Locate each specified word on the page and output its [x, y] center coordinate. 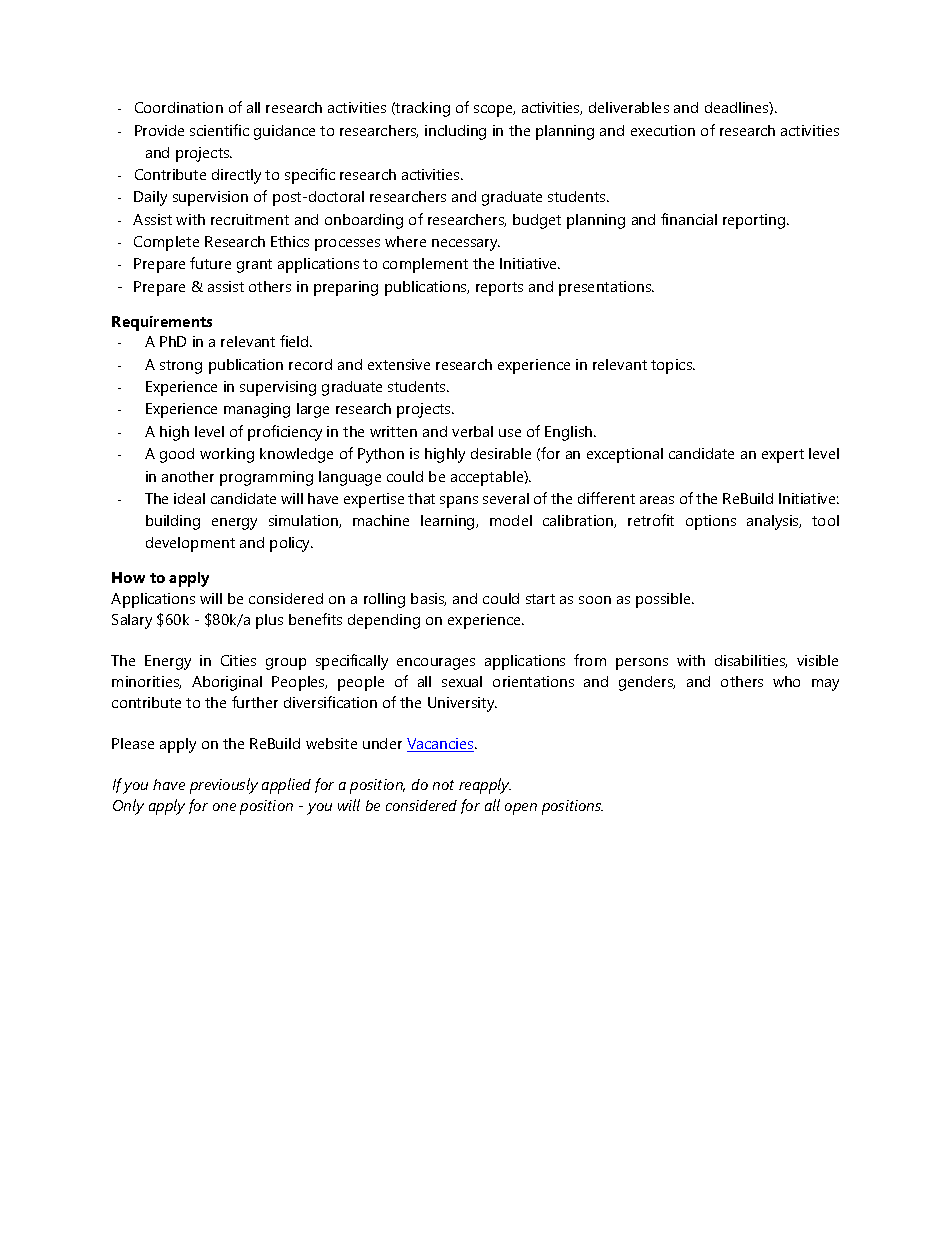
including [455, 132]
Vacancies [441, 745]
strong [181, 367]
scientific [219, 130]
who [786, 681]
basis [428, 599]
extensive [399, 364]
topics [673, 366]
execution [663, 130]
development [190, 544]
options [711, 522]
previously [224, 786]
